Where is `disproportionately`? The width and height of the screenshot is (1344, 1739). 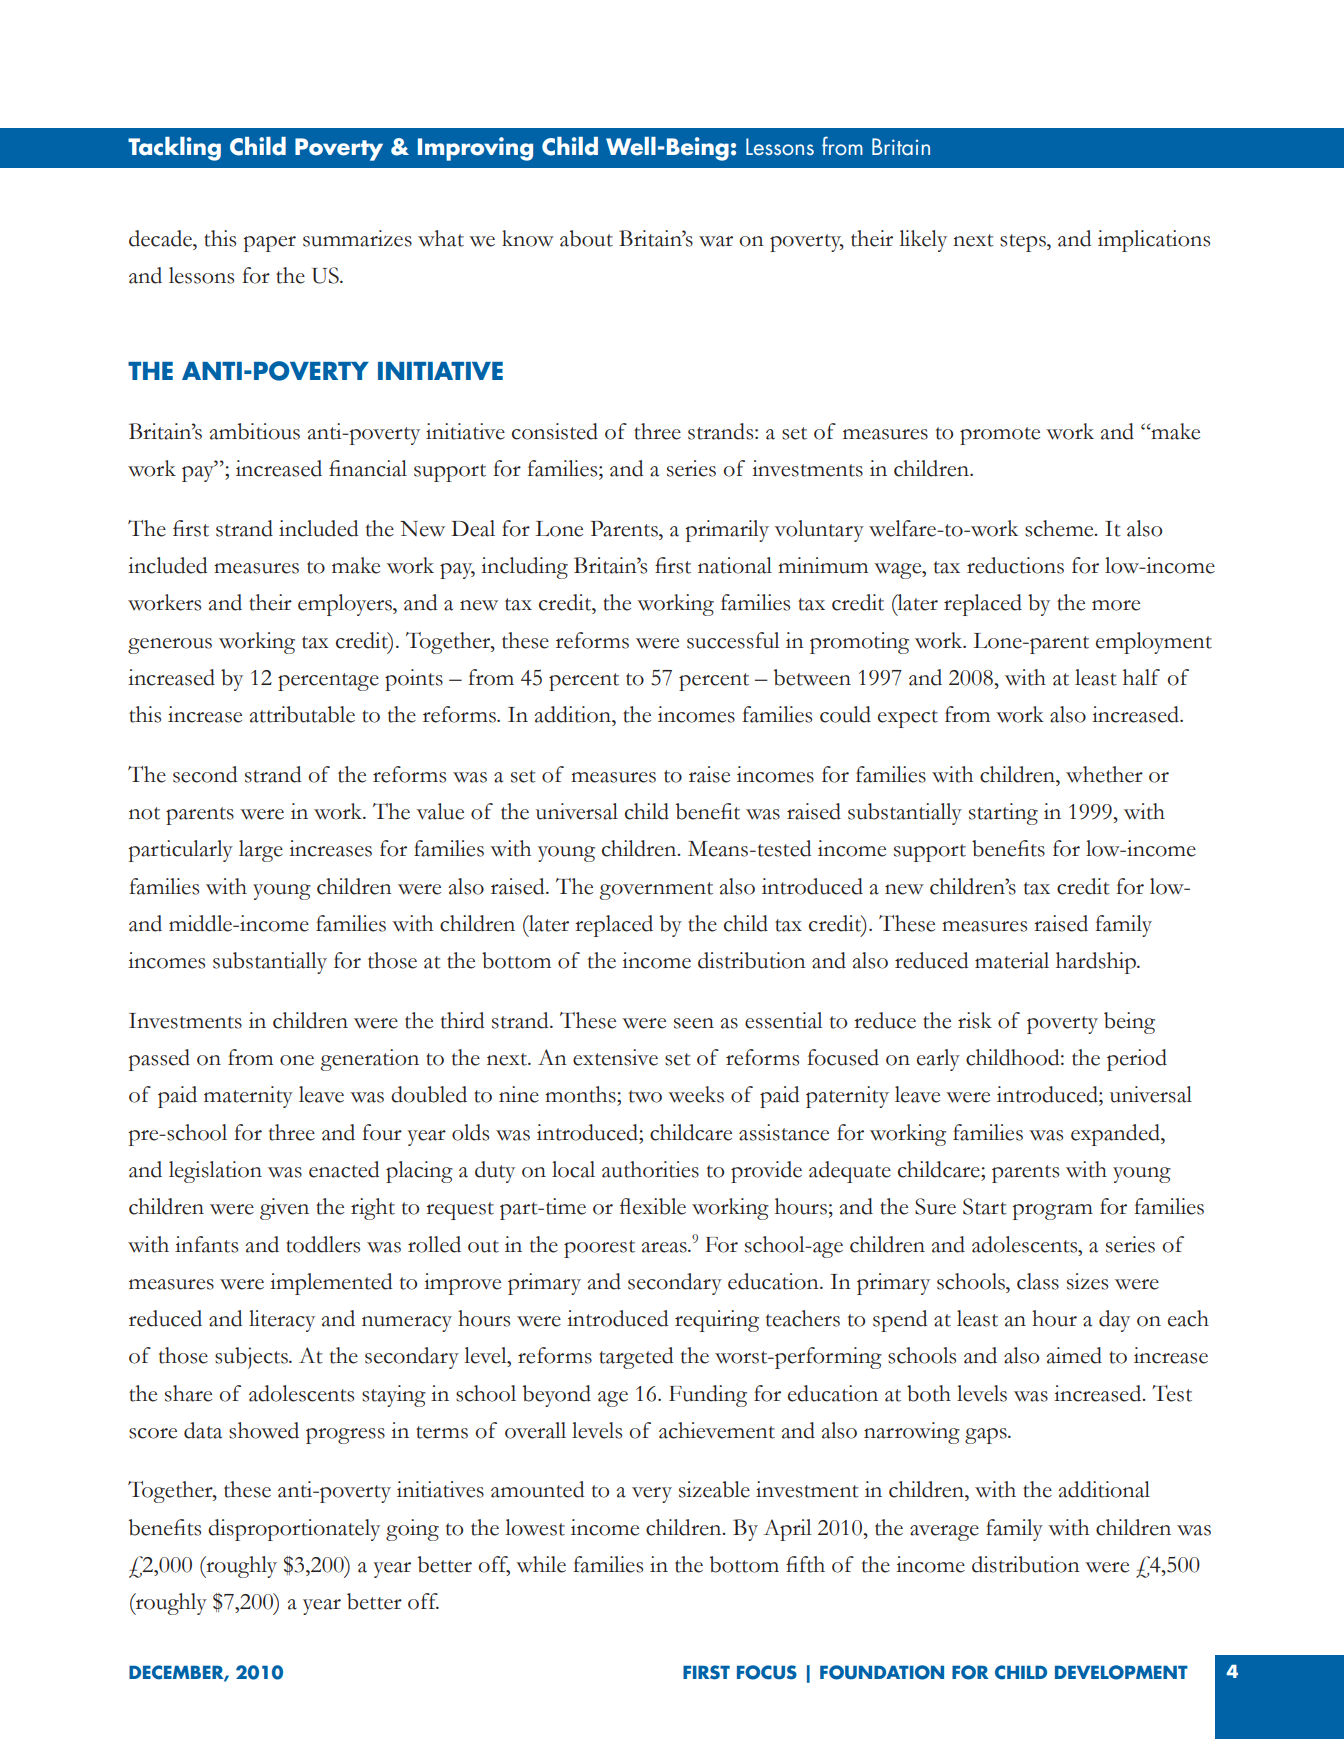 disproportionately is located at coordinates (294, 1530).
